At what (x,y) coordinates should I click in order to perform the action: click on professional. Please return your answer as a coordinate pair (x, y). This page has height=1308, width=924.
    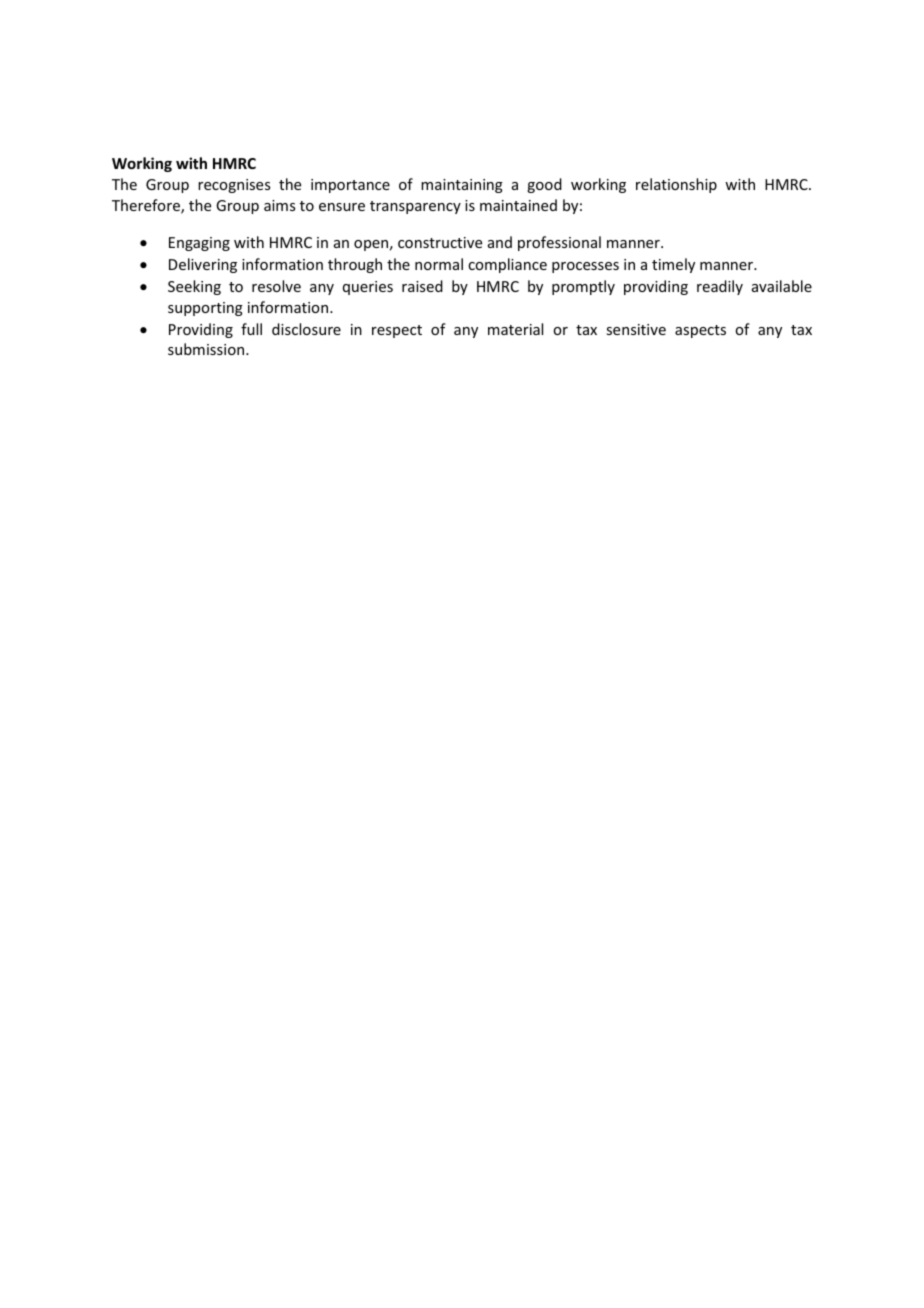
    Looking at the image, I should click on (559, 243).
